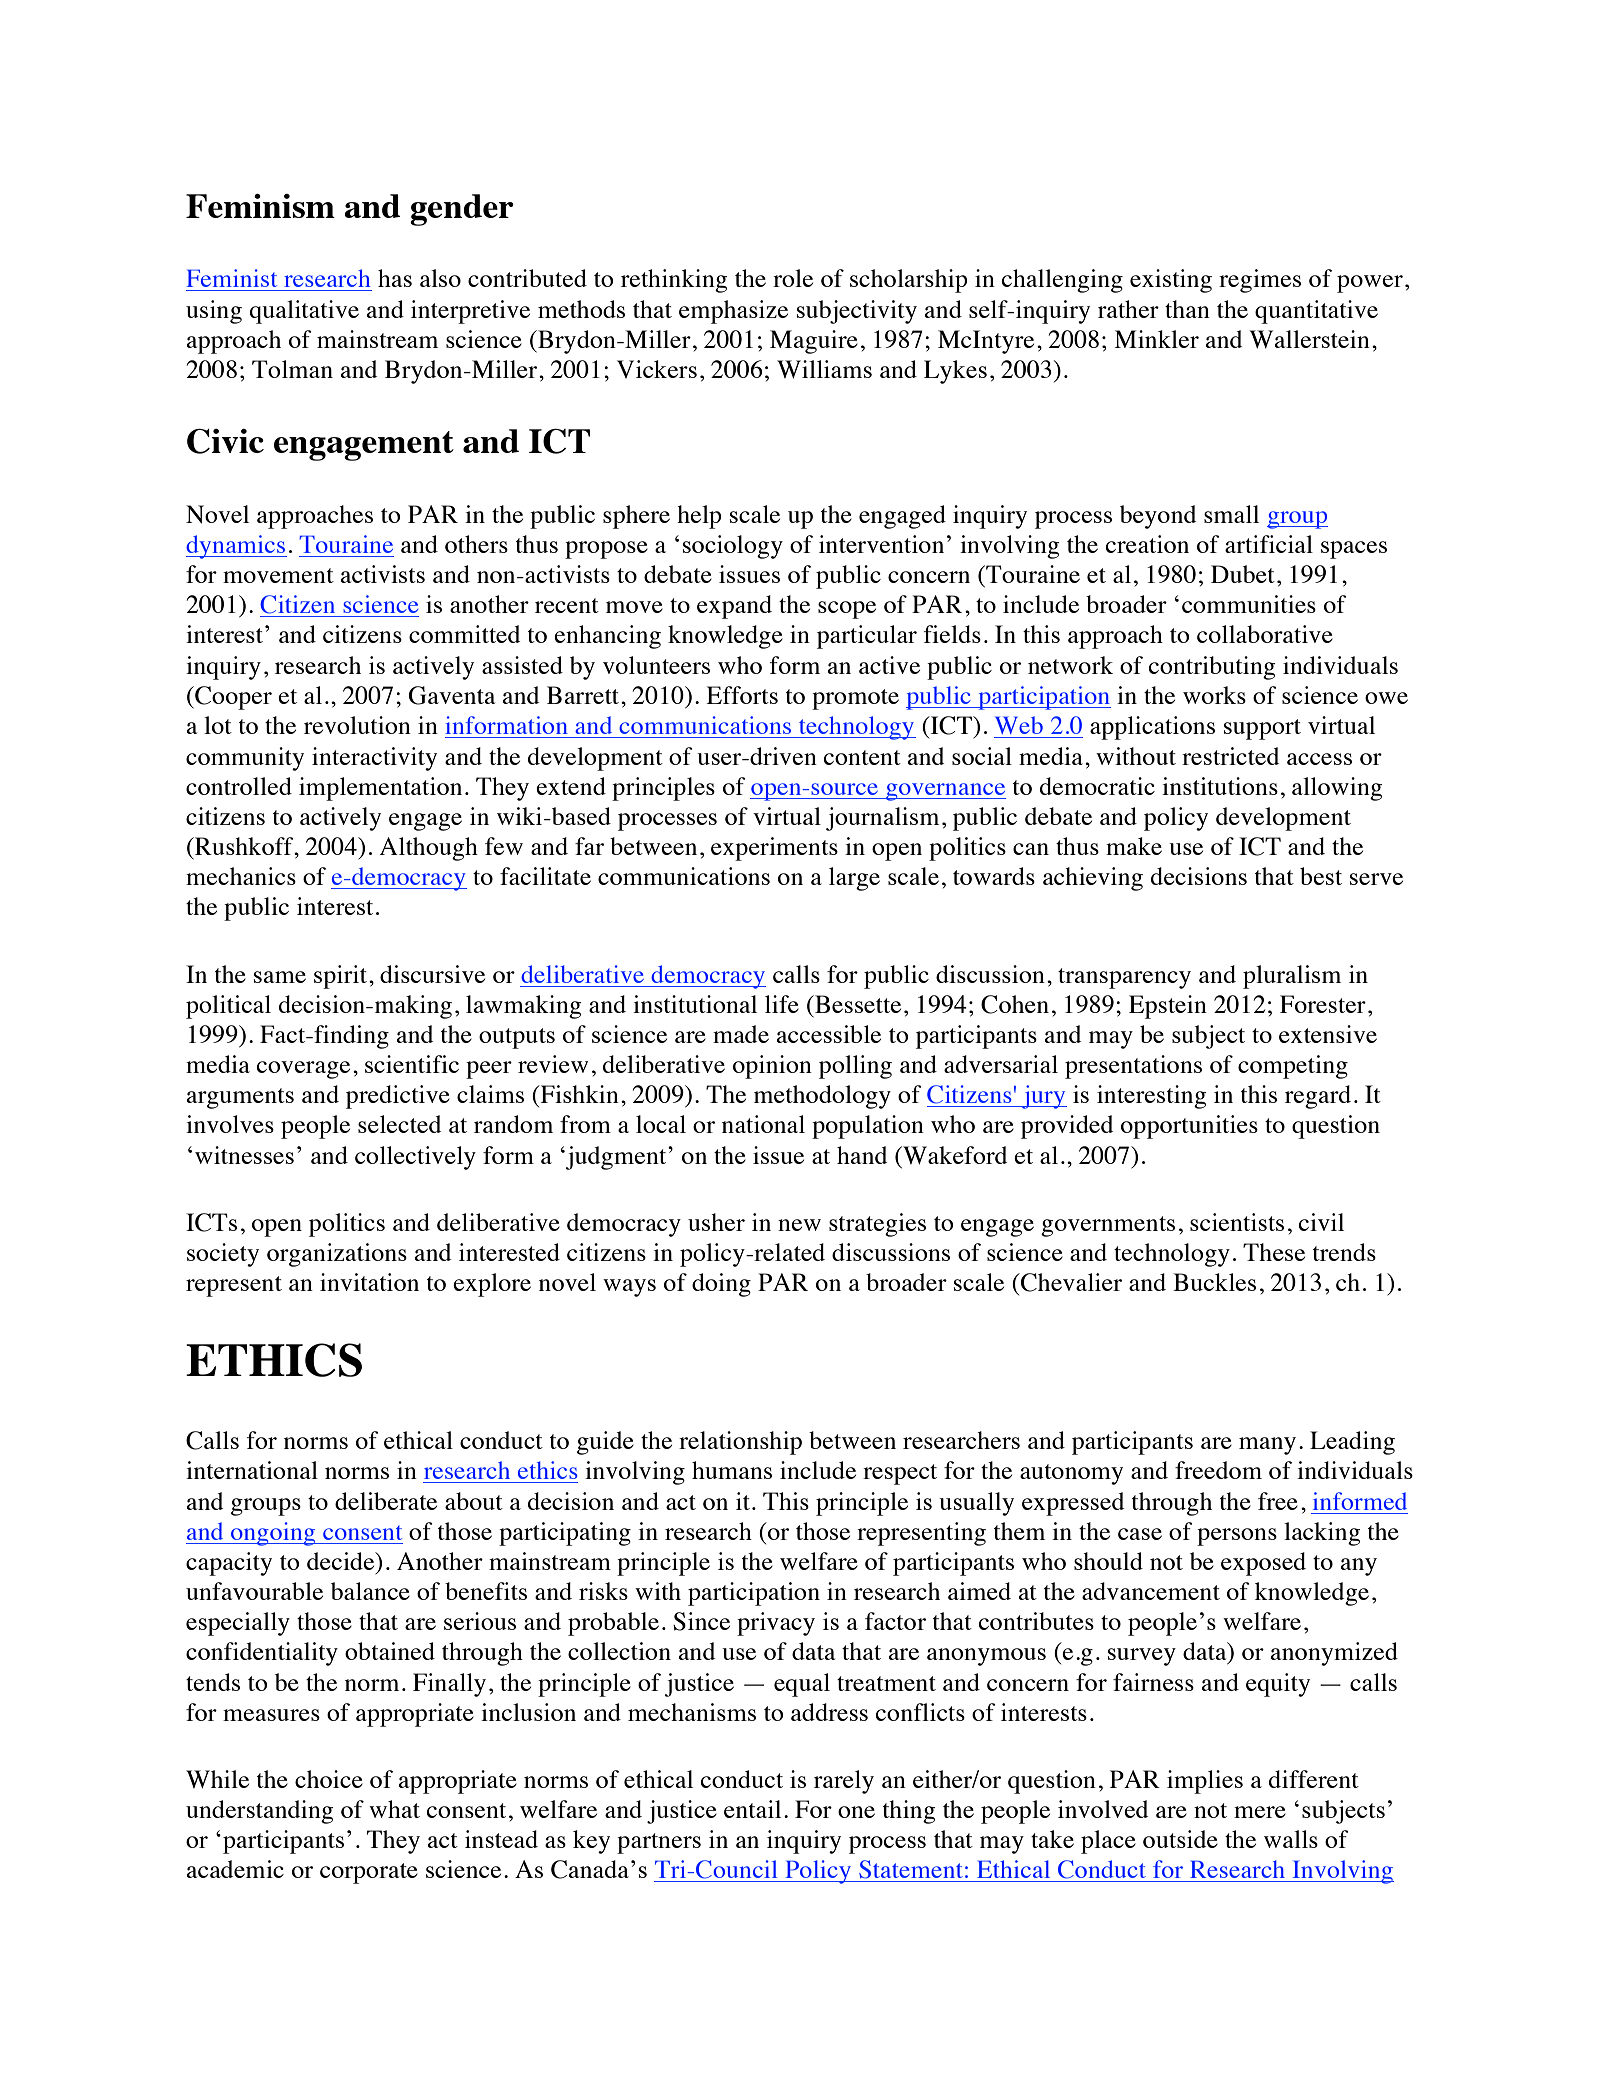 This image has width=1602, height=2073. I want to click on doing, so click(721, 1285).
